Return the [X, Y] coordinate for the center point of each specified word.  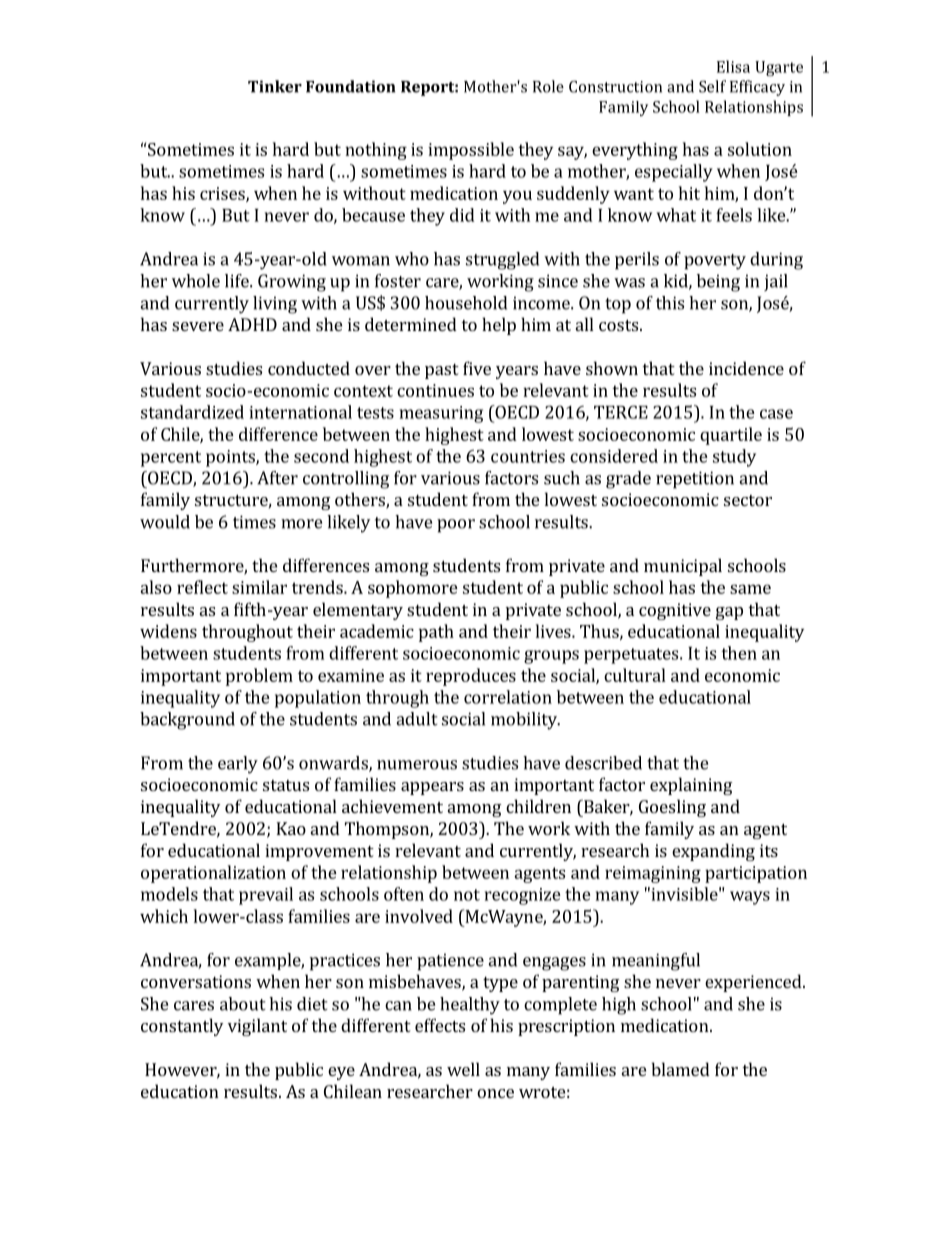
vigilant [257, 1027]
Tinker [275, 86]
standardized [192, 412]
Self [712, 86]
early [238, 765]
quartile [731, 436]
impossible [471, 151]
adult [417, 719]
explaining [691, 786]
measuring [441, 414]
